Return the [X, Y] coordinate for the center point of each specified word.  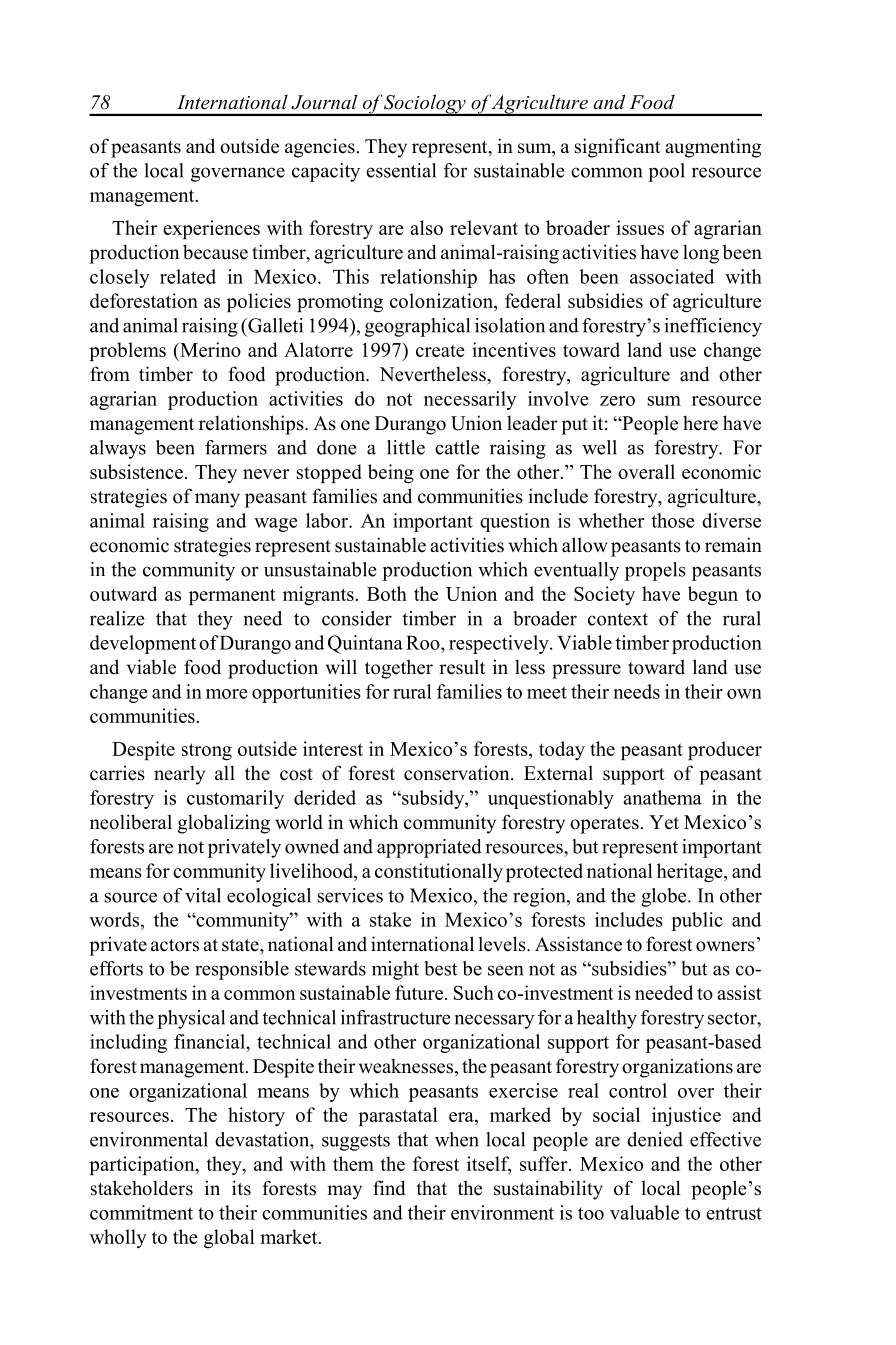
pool [666, 172]
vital [203, 895]
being [391, 473]
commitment [141, 1212]
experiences [211, 229]
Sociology [425, 105]
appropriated [429, 848]
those [673, 520]
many [217, 500]
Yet [664, 822]
